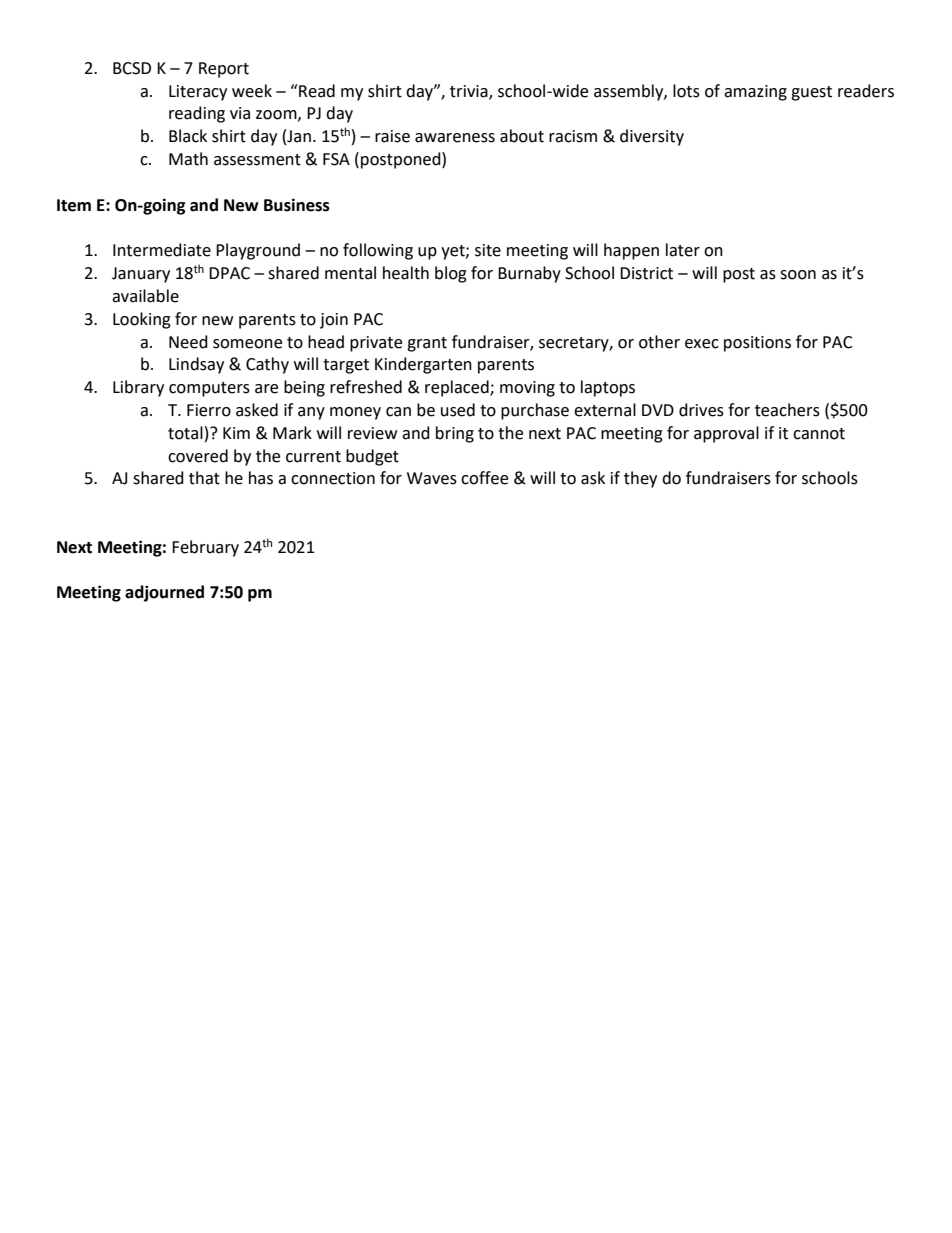 The width and height of the document is (952, 1233). Describe the element at coordinates (74, 205) in the document. I see `Item` at that location.
